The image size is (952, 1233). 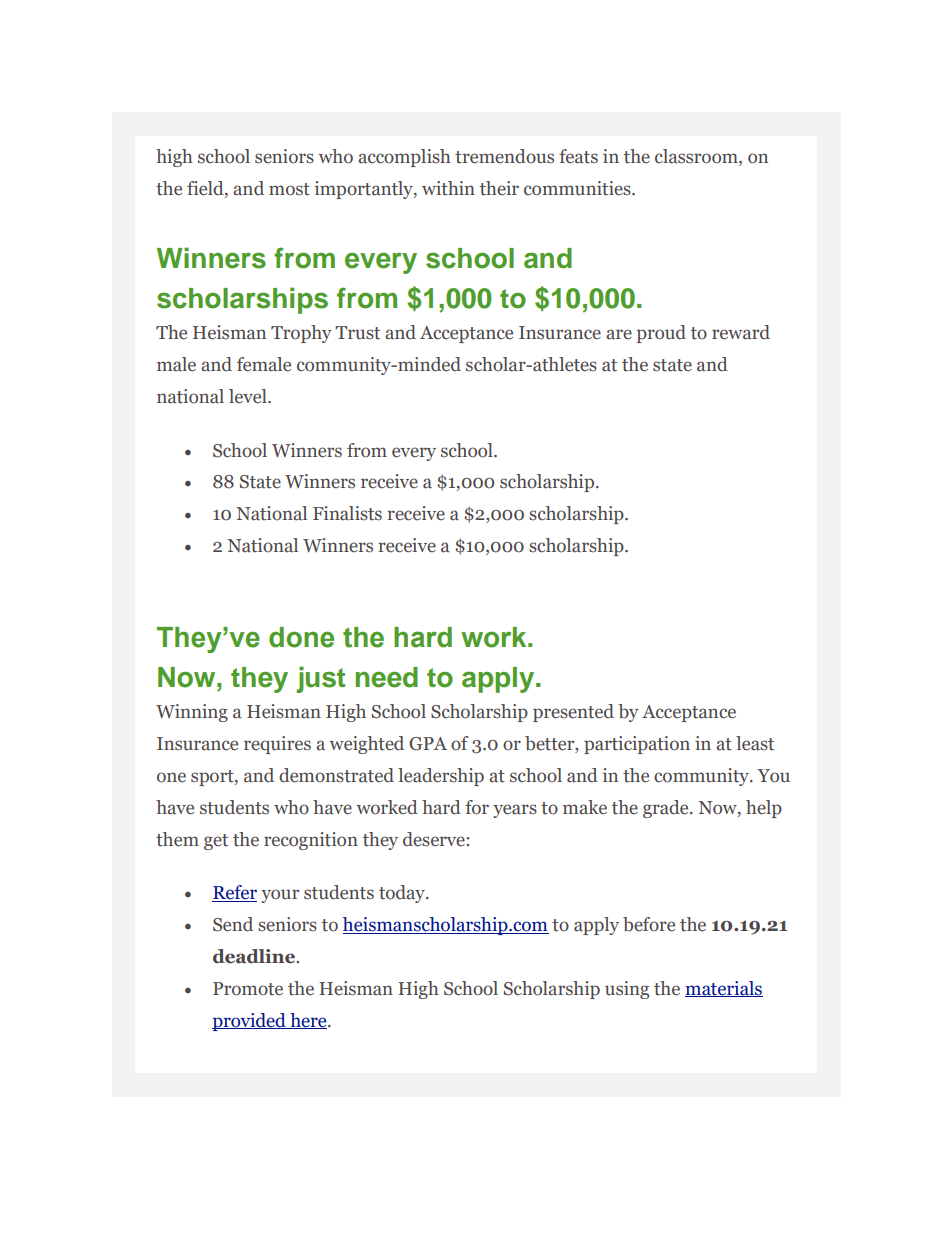 What do you see at coordinates (301, 334) in the screenshot?
I see `Trophy` at bounding box center [301, 334].
